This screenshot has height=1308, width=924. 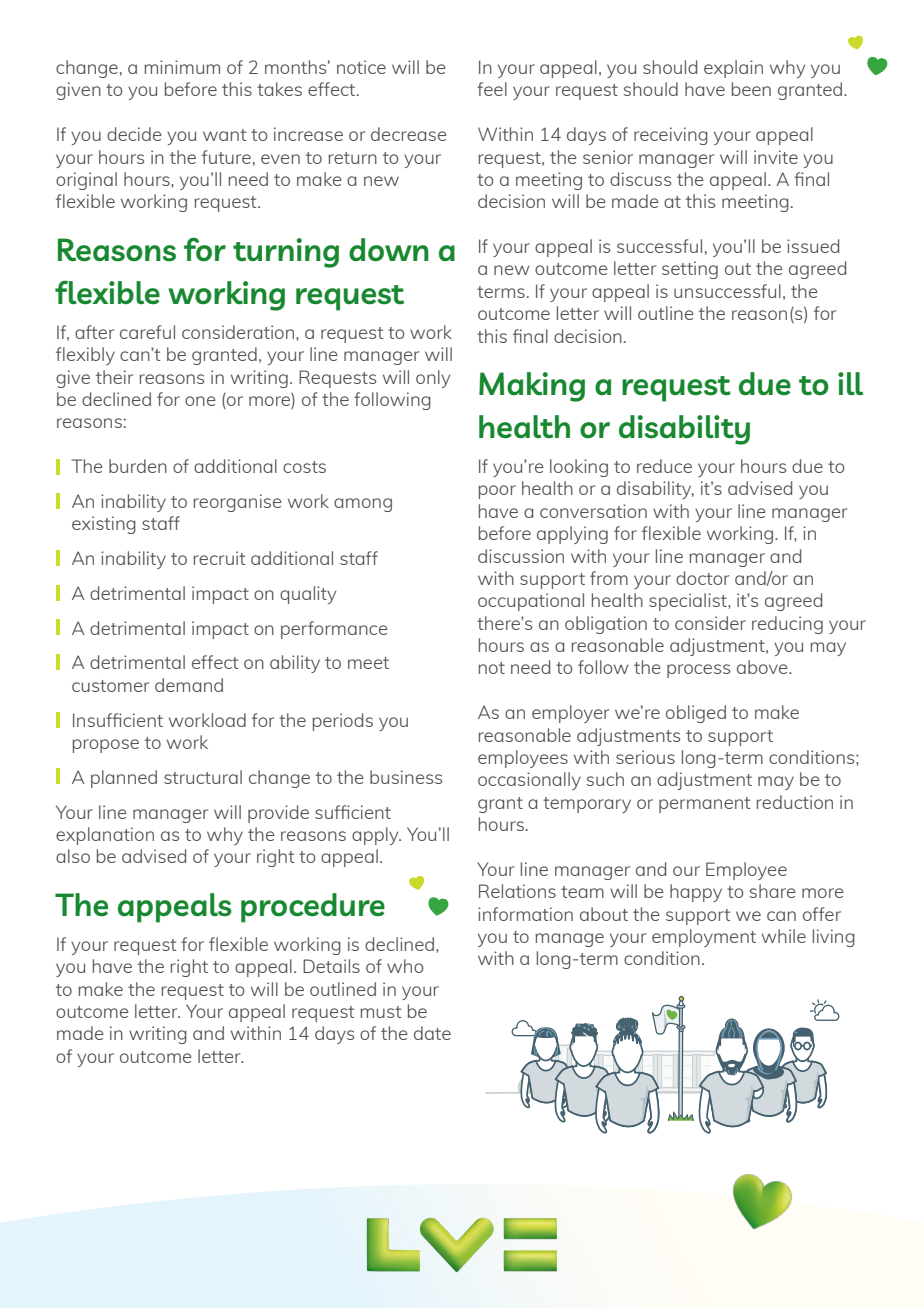 What do you see at coordinates (432, 1033) in the screenshot?
I see `date` at bounding box center [432, 1033].
